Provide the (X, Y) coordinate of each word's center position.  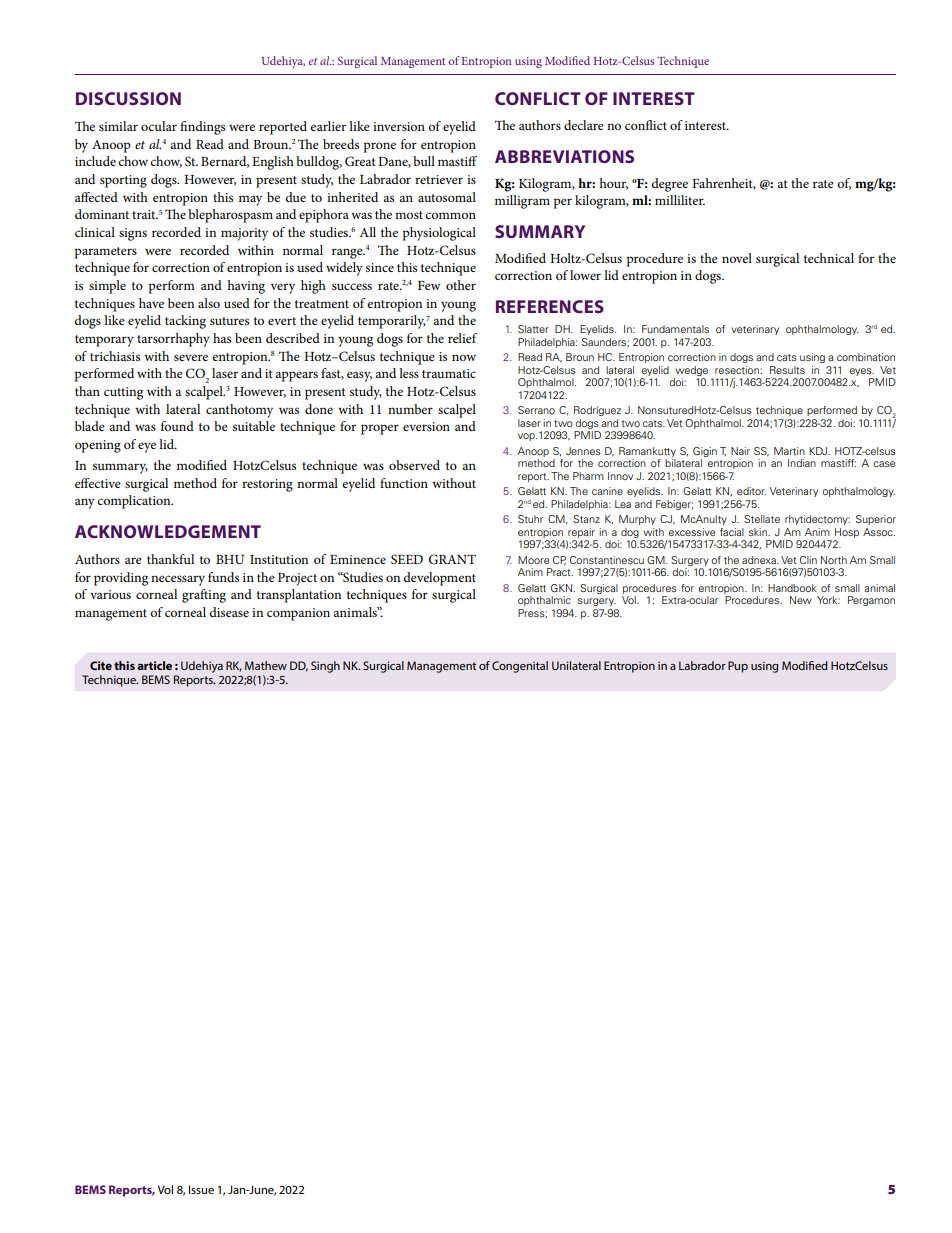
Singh (325, 667)
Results (787, 370)
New (801, 600)
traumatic (449, 373)
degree (669, 185)
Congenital (520, 667)
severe (191, 357)
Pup (738, 667)
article (154, 665)
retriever (439, 179)
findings (202, 128)
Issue (201, 1189)
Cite (101, 665)
